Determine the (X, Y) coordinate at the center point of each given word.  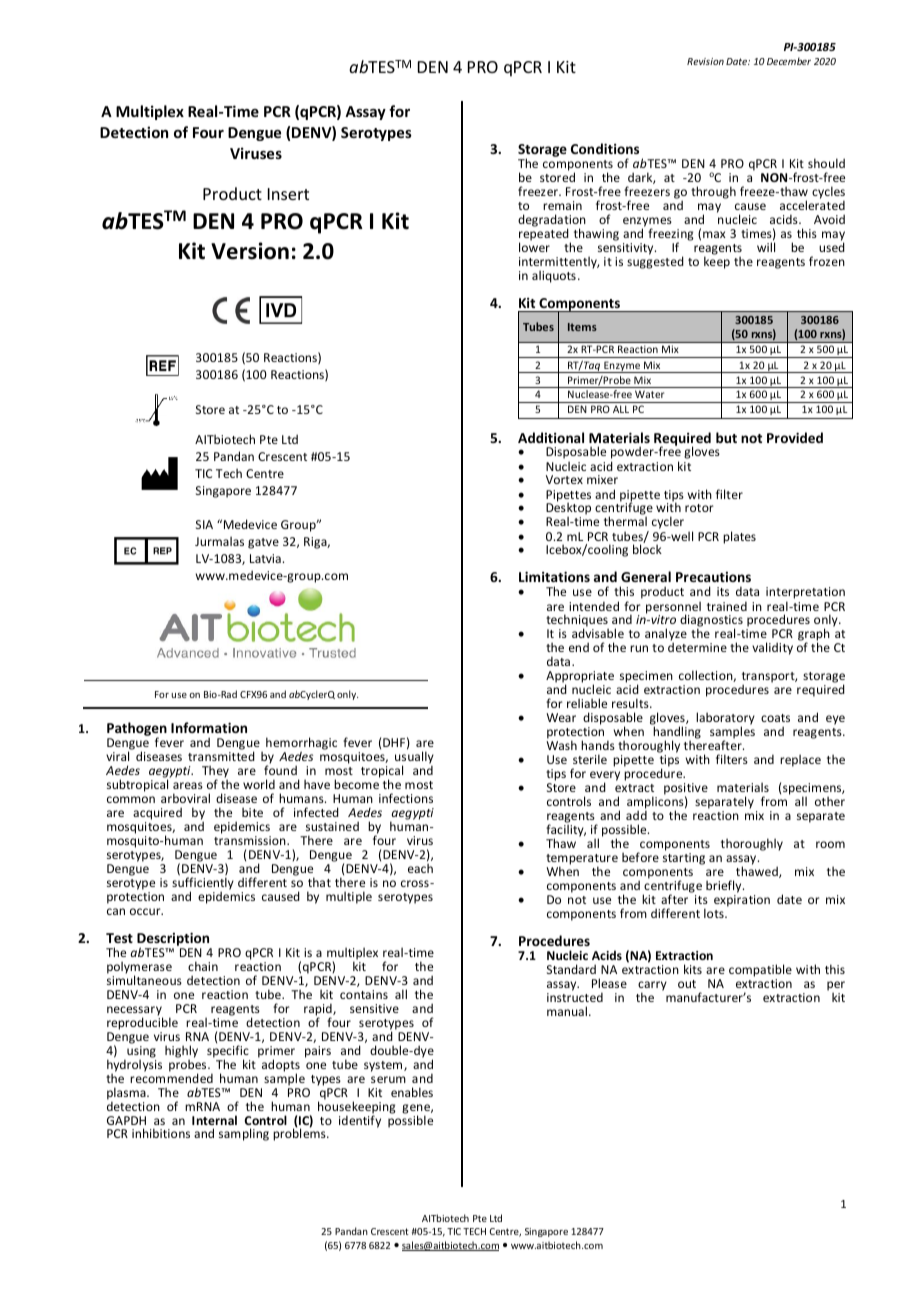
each (420, 868)
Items (582, 327)
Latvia (265, 558)
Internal (214, 1120)
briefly (725, 886)
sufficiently (203, 885)
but (726, 437)
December (789, 61)
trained (727, 606)
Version (250, 251)
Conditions (605, 148)
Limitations (554, 576)
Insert (288, 194)
